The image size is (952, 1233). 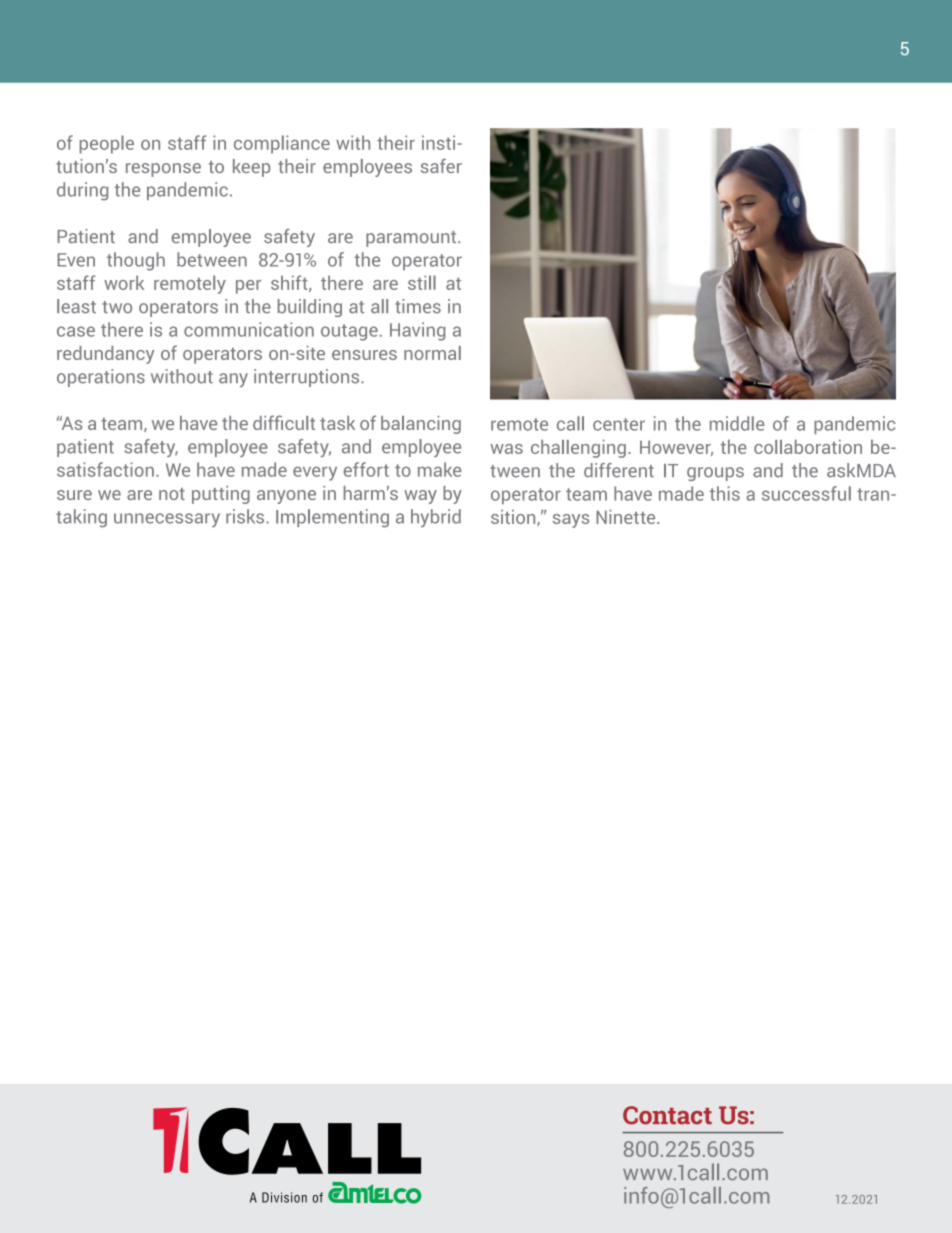 I want to click on risks, so click(x=246, y=516).
